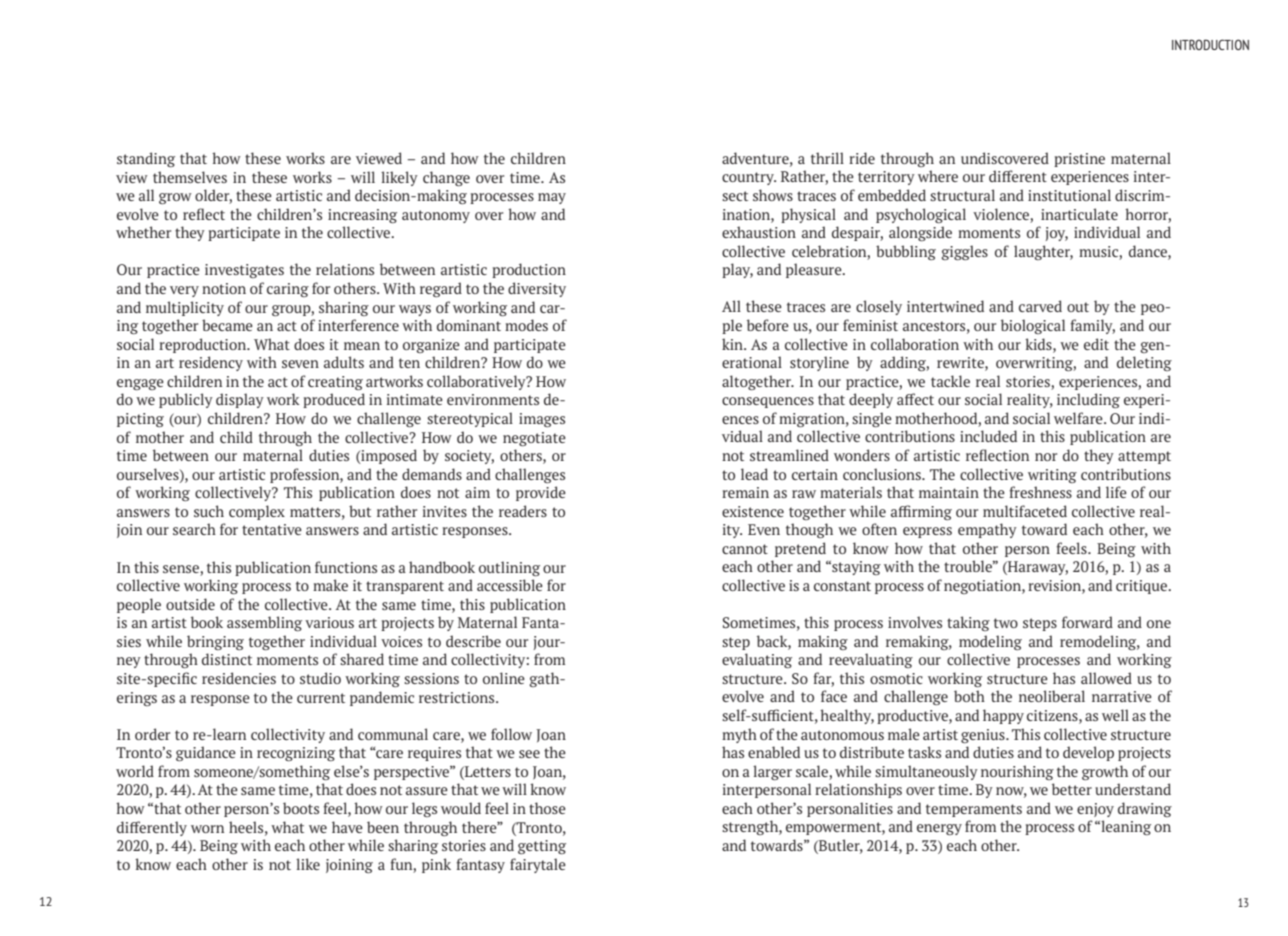 This screenshot has height=936, width=1288. I want to click on cannot, so click(745, 549).
